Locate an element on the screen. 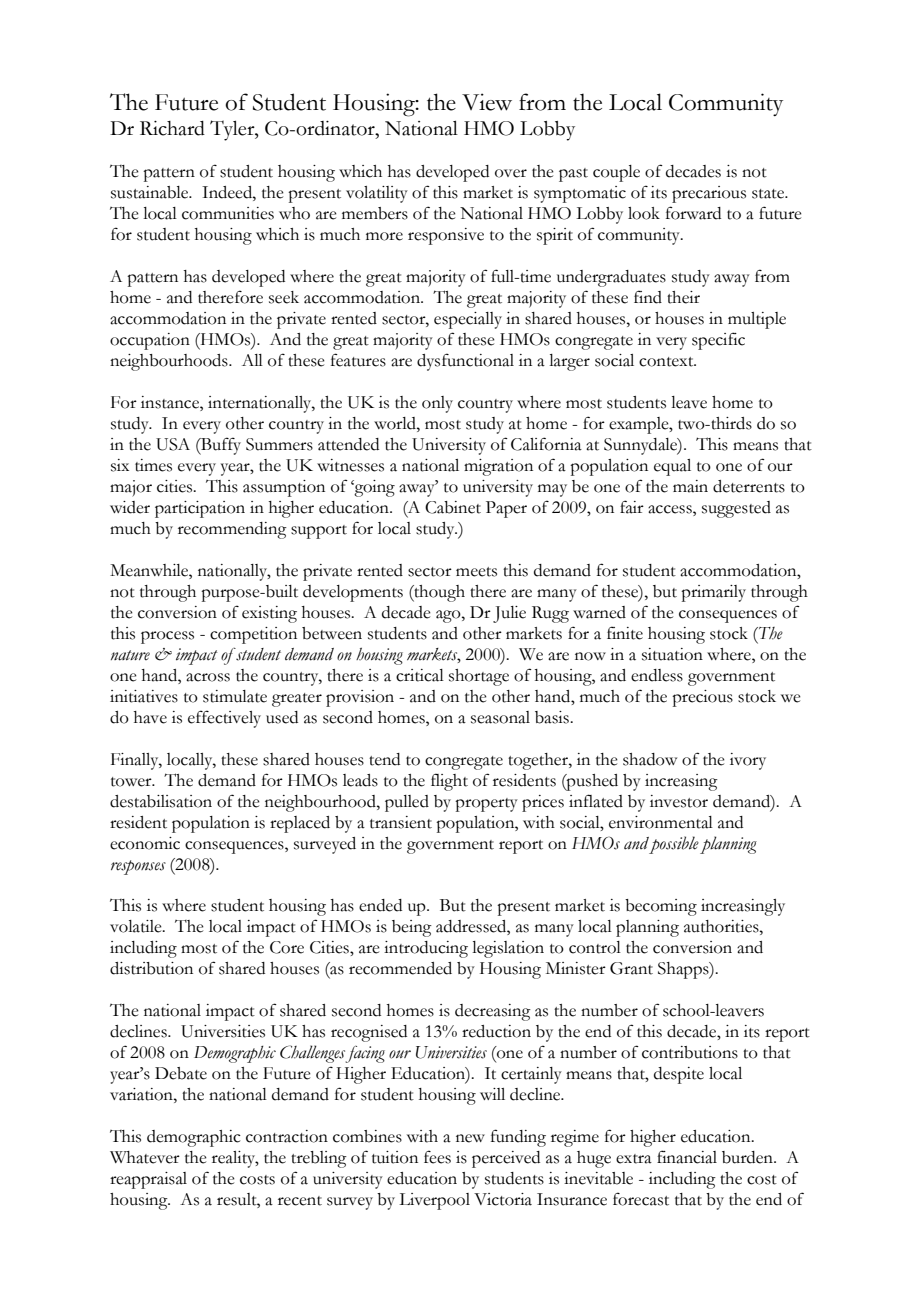 This screenshot has width=924, height=1308. main is located at coordinates (690, 486).
